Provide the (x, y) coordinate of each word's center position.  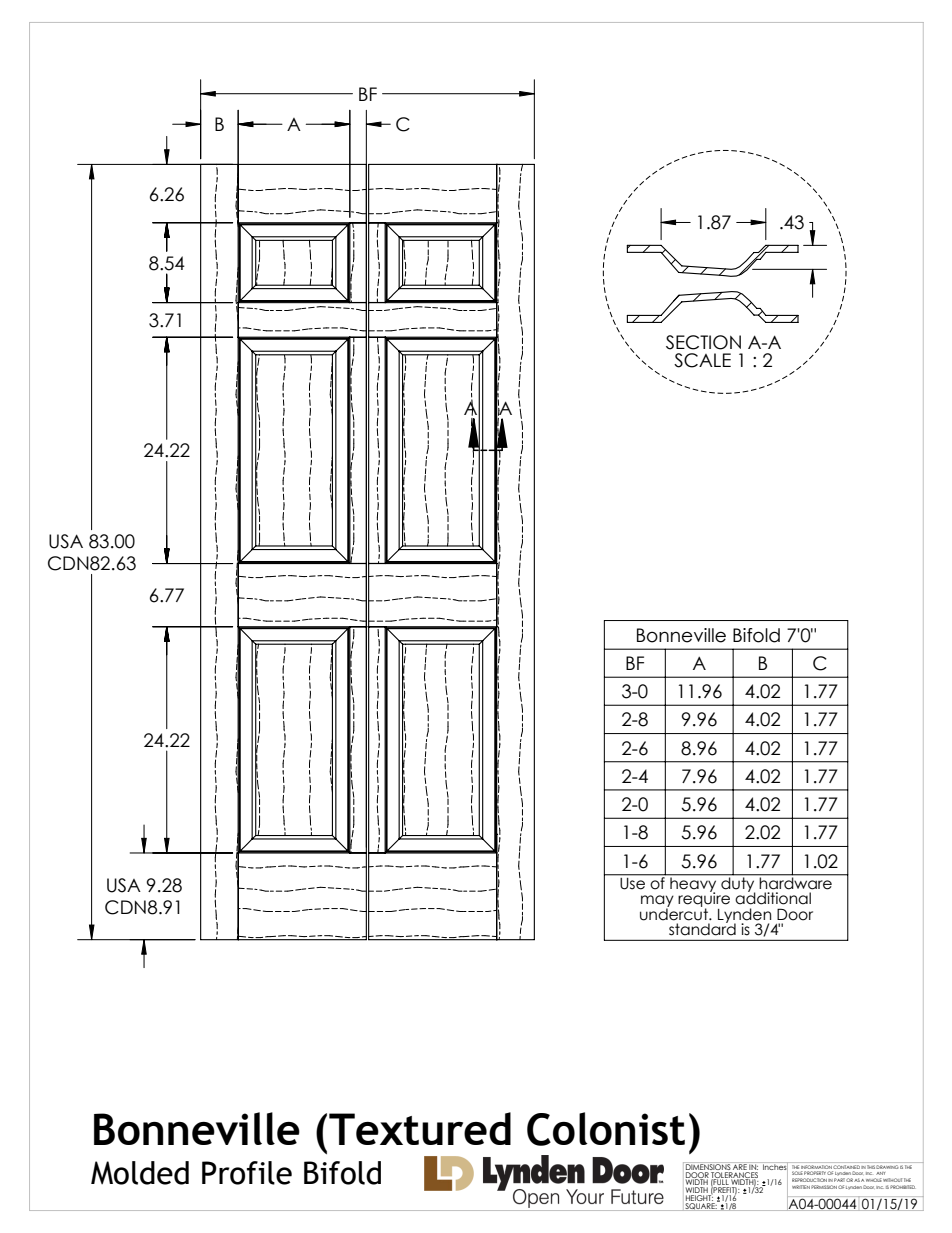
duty (738, 884)
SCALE (702, 360)
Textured (420, 1128)
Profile (247, 1173)
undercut (675, 913)
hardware (796, 882)
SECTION (703, 342)
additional (773, 897)
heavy (693, 884)
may (657, 902)
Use (632, 882)
